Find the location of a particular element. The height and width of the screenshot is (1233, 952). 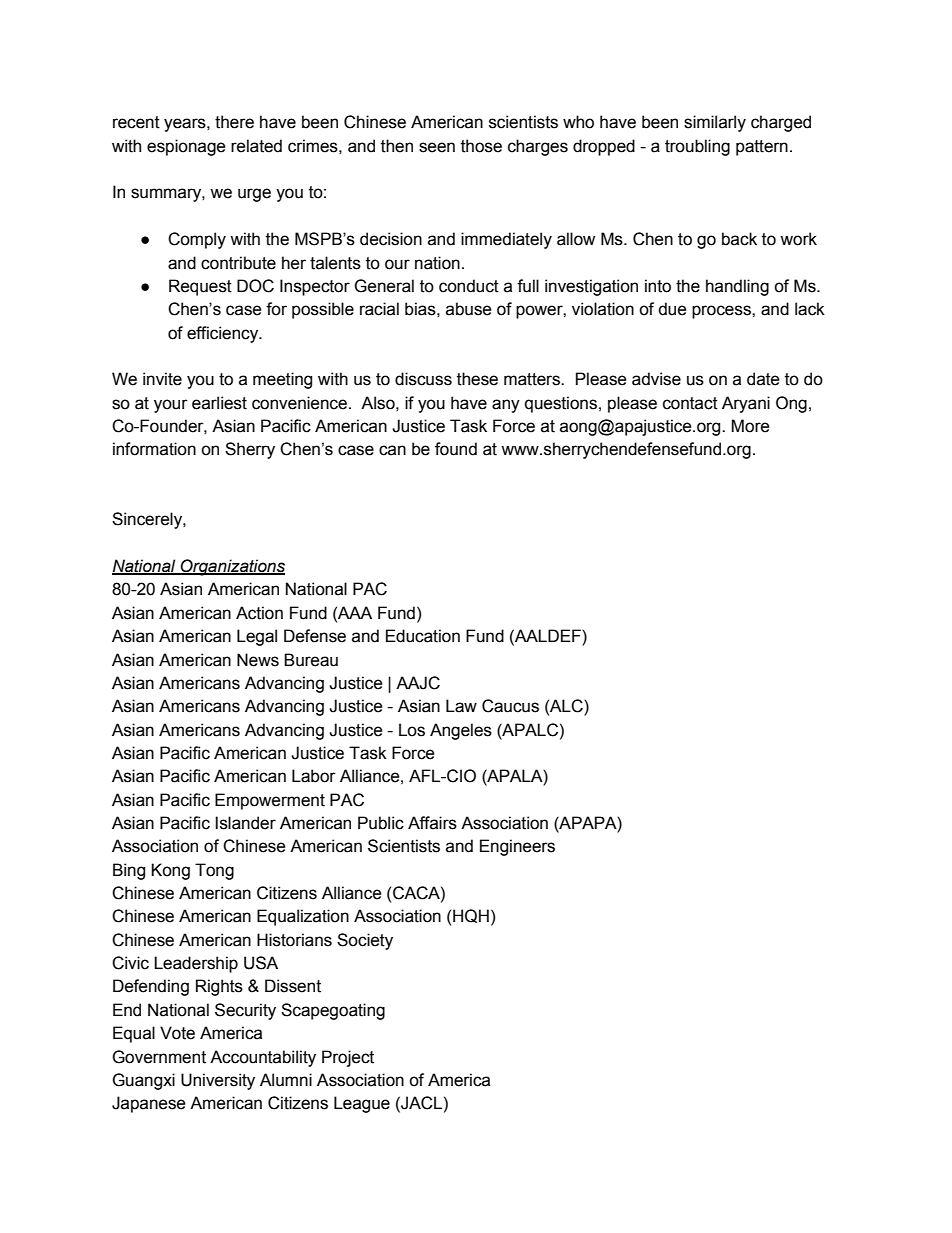

Engineers is located at coordinates (517, 847).
